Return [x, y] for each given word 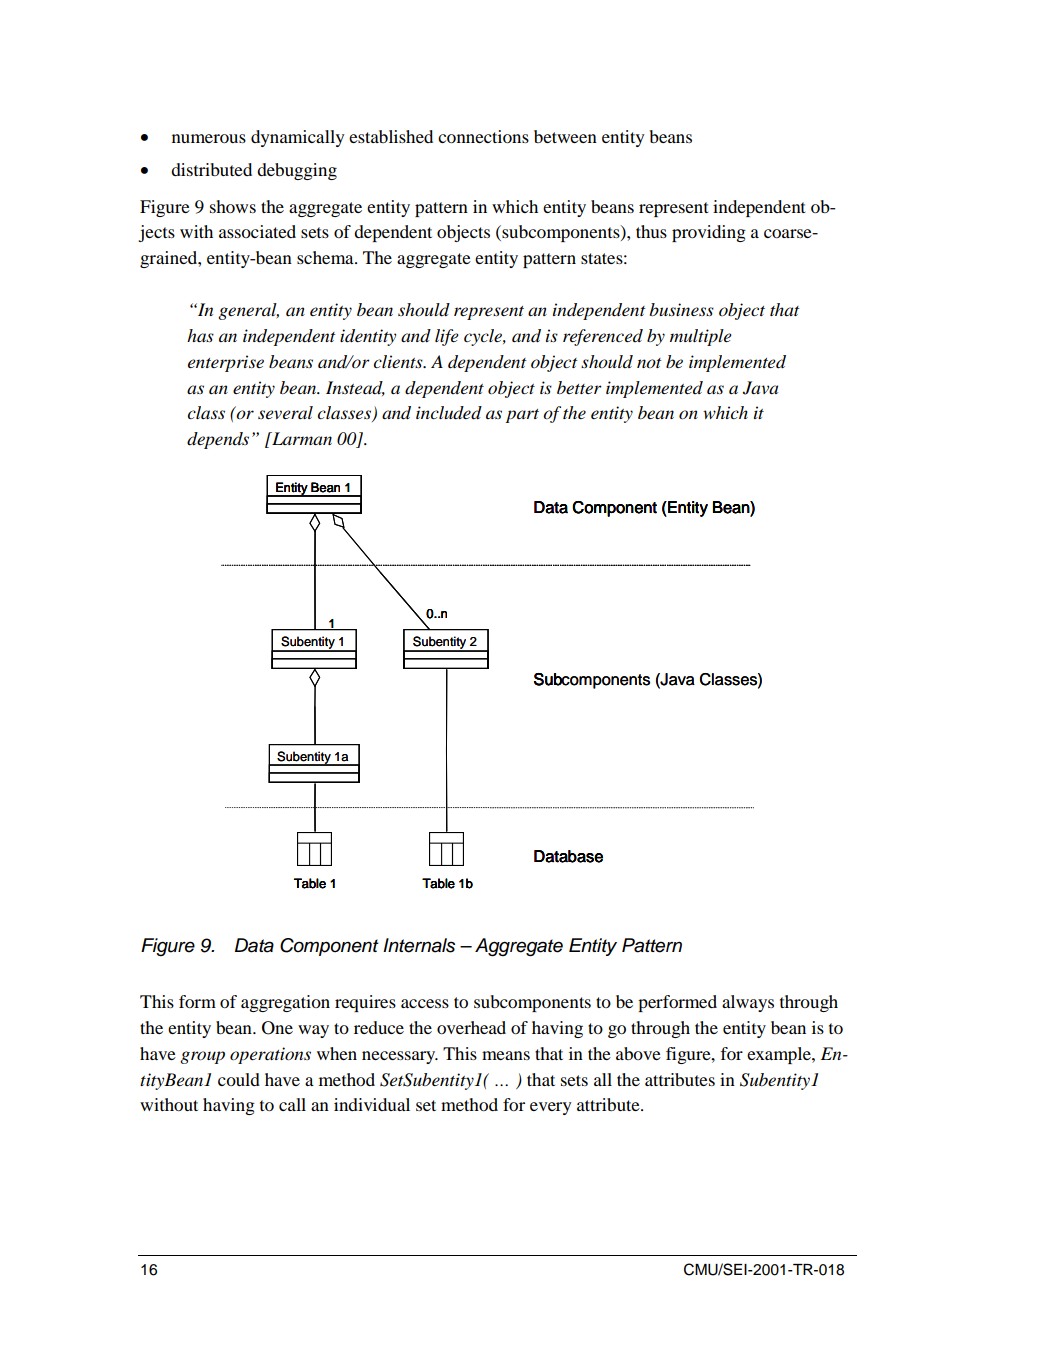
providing [709, 233]
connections [483, 136]
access [425, 1003]
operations [270, 1055]
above [638, 1053]
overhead [471, 1027]
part [522, 416]
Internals [419, 945]
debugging [297, 171]
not [649, 363]
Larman [301, 438]
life [447, 337]
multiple [701, 337]
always [748, 1003]
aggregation [285, 1003]
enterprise [226, 363]
